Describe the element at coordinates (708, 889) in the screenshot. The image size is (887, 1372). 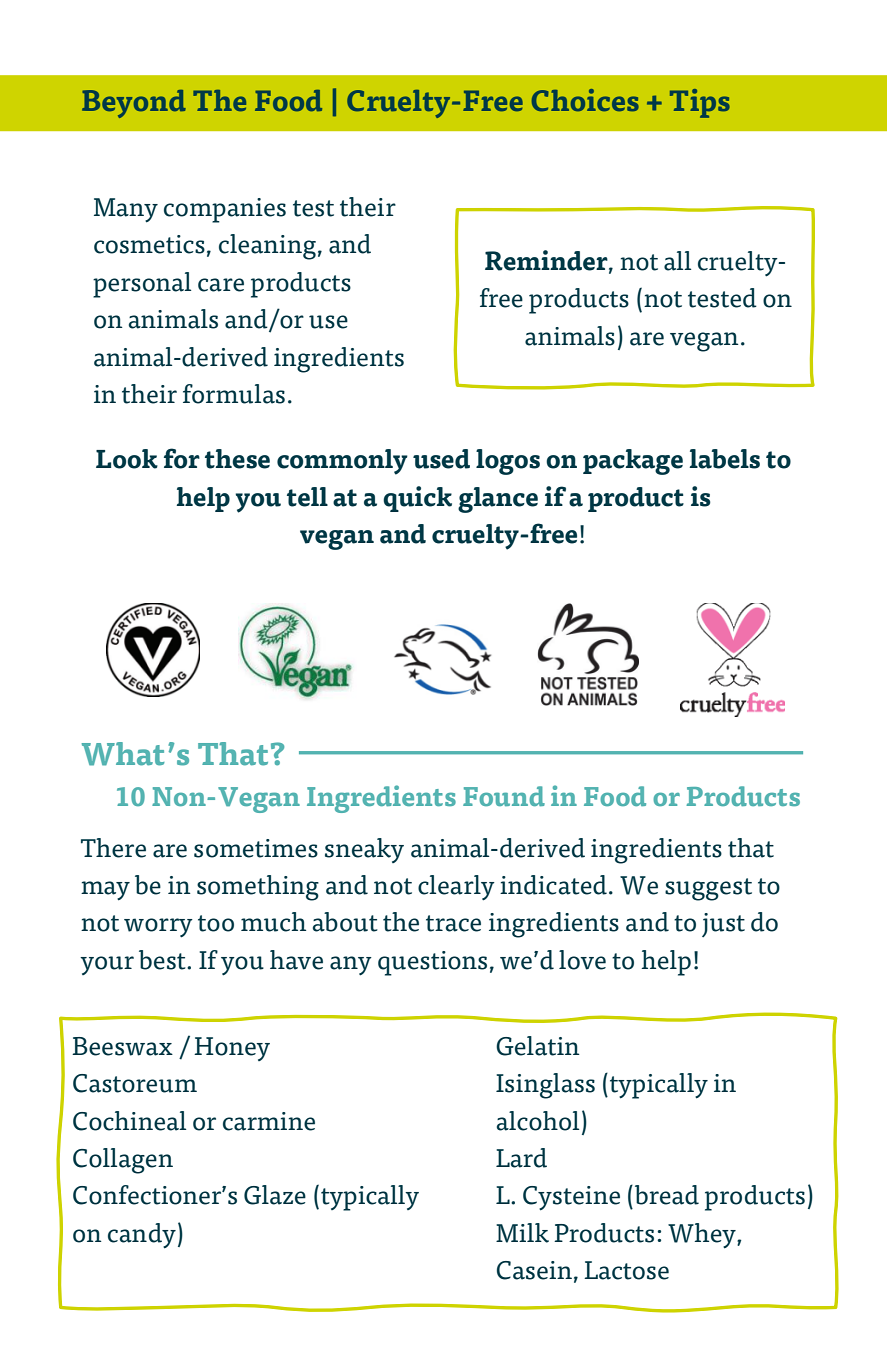
I see `suggest` at that location.
